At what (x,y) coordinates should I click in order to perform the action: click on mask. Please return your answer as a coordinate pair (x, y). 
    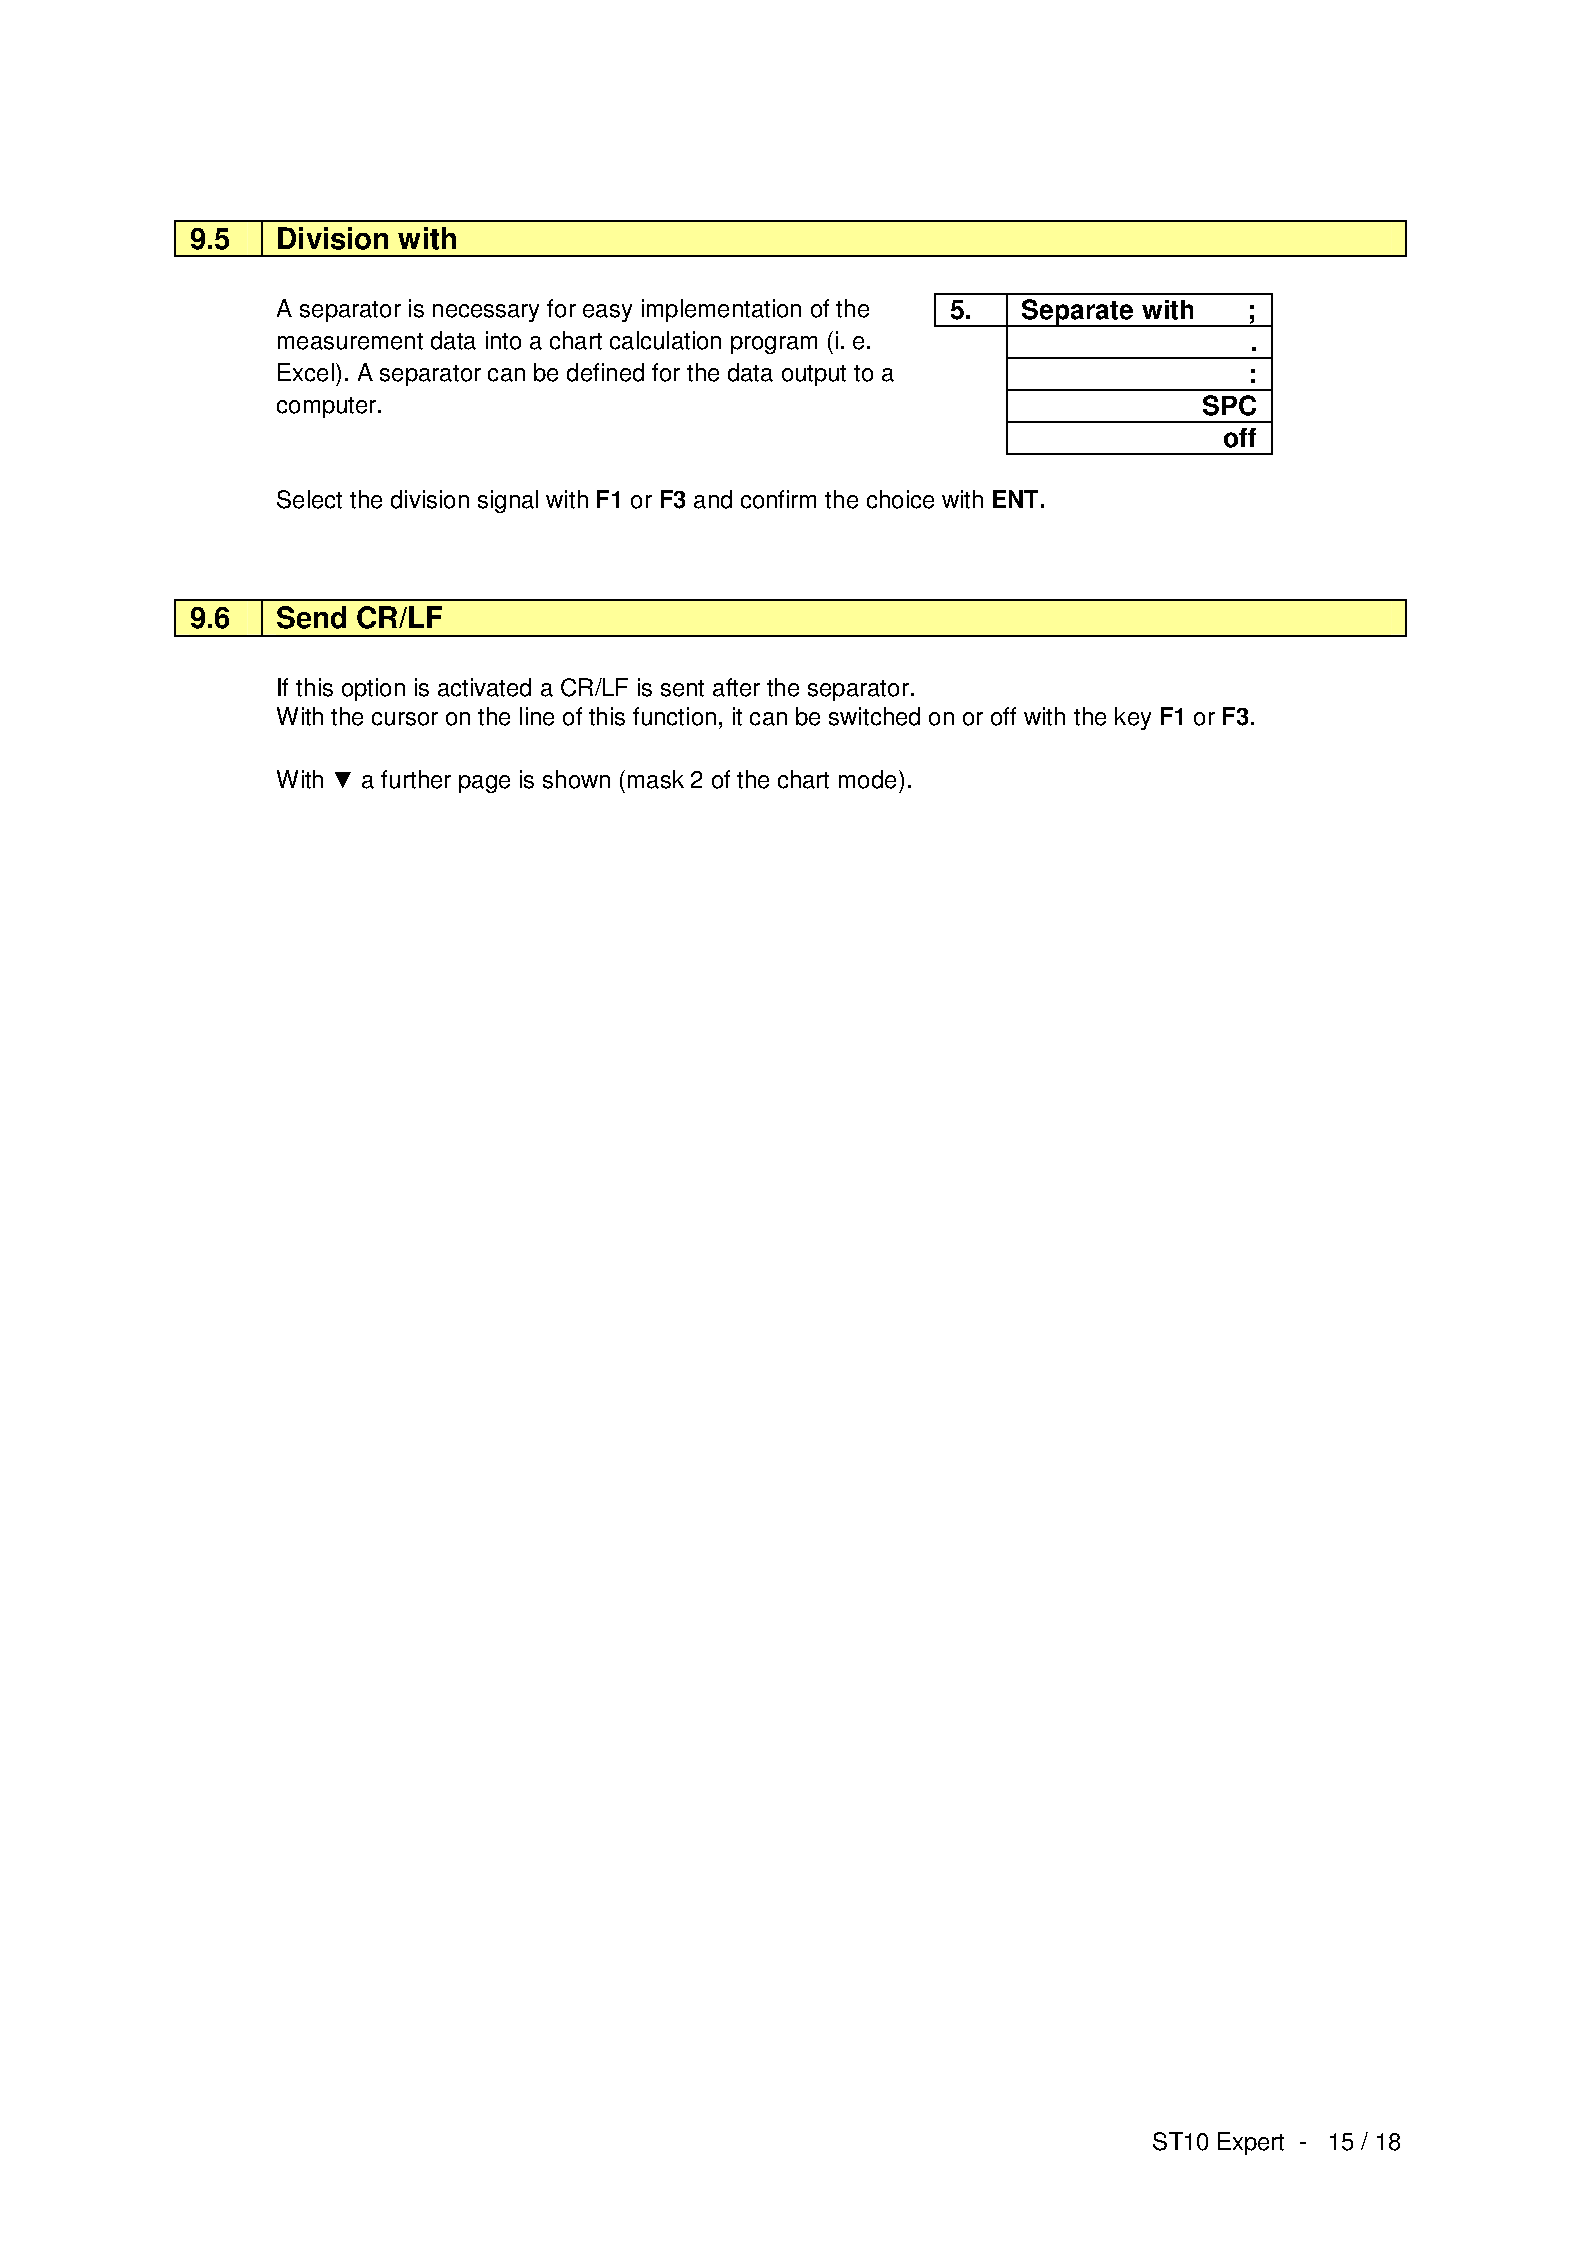
    Looking at the image, I should click on (656, 779).
